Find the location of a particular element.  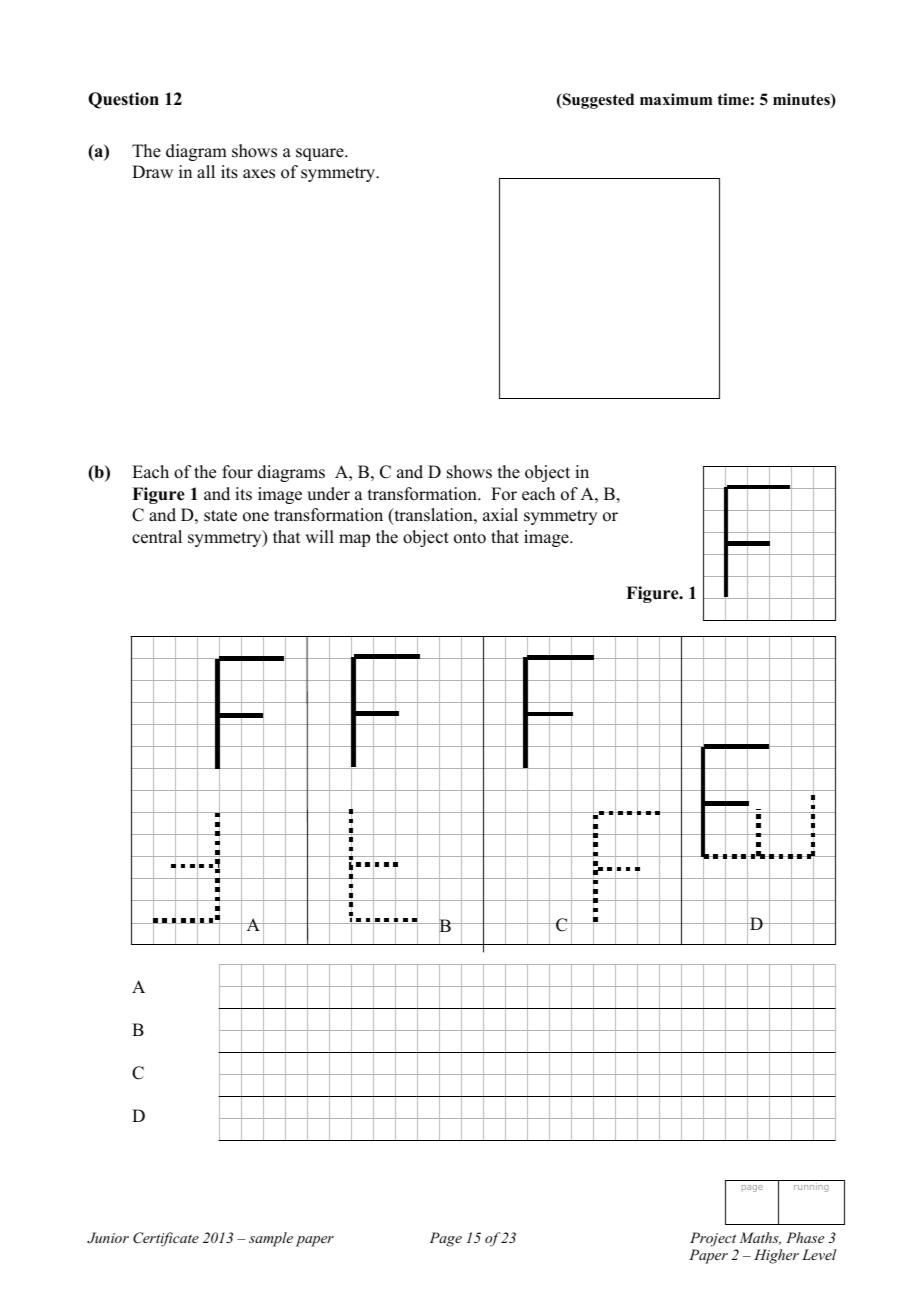

axial is located at coordinates (500, 514).
